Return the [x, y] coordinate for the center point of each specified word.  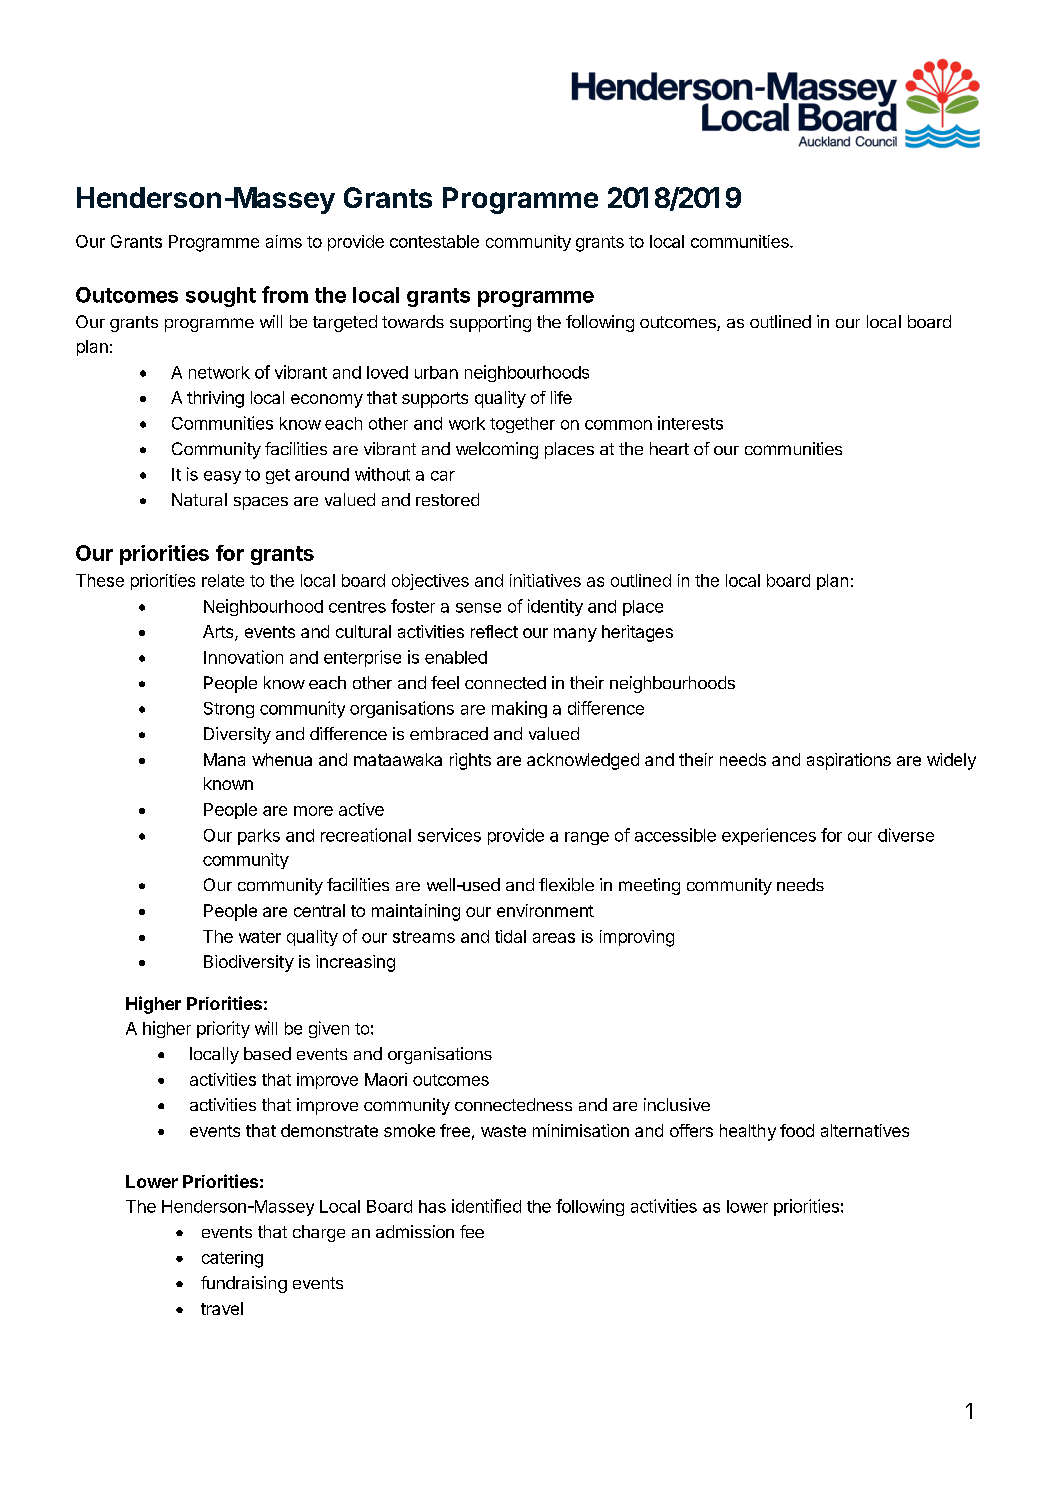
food [797, 1130]
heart [669, 448]
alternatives [865, 1130]
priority [223, 1029]
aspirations [849, 761]
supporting [490, 323]
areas [554, 938]
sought [221, 297]
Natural [199, 499]
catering [232, 1259]
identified [486, 1206]
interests [690, 423]
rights [470, 761]
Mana [224, 759]
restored [447, 499]
